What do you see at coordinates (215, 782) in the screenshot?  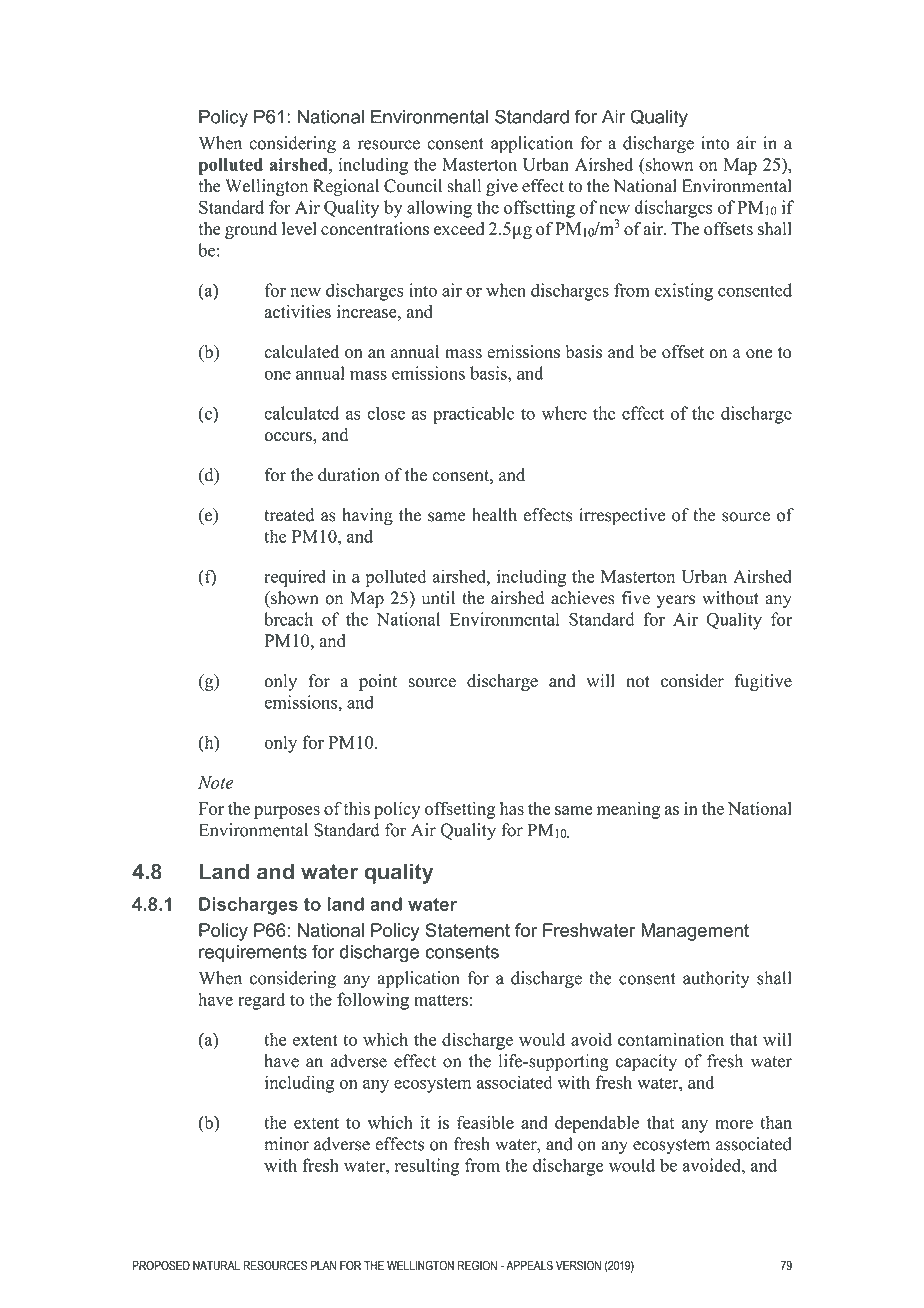 I see `Note` at bounding box center [215, 782].
